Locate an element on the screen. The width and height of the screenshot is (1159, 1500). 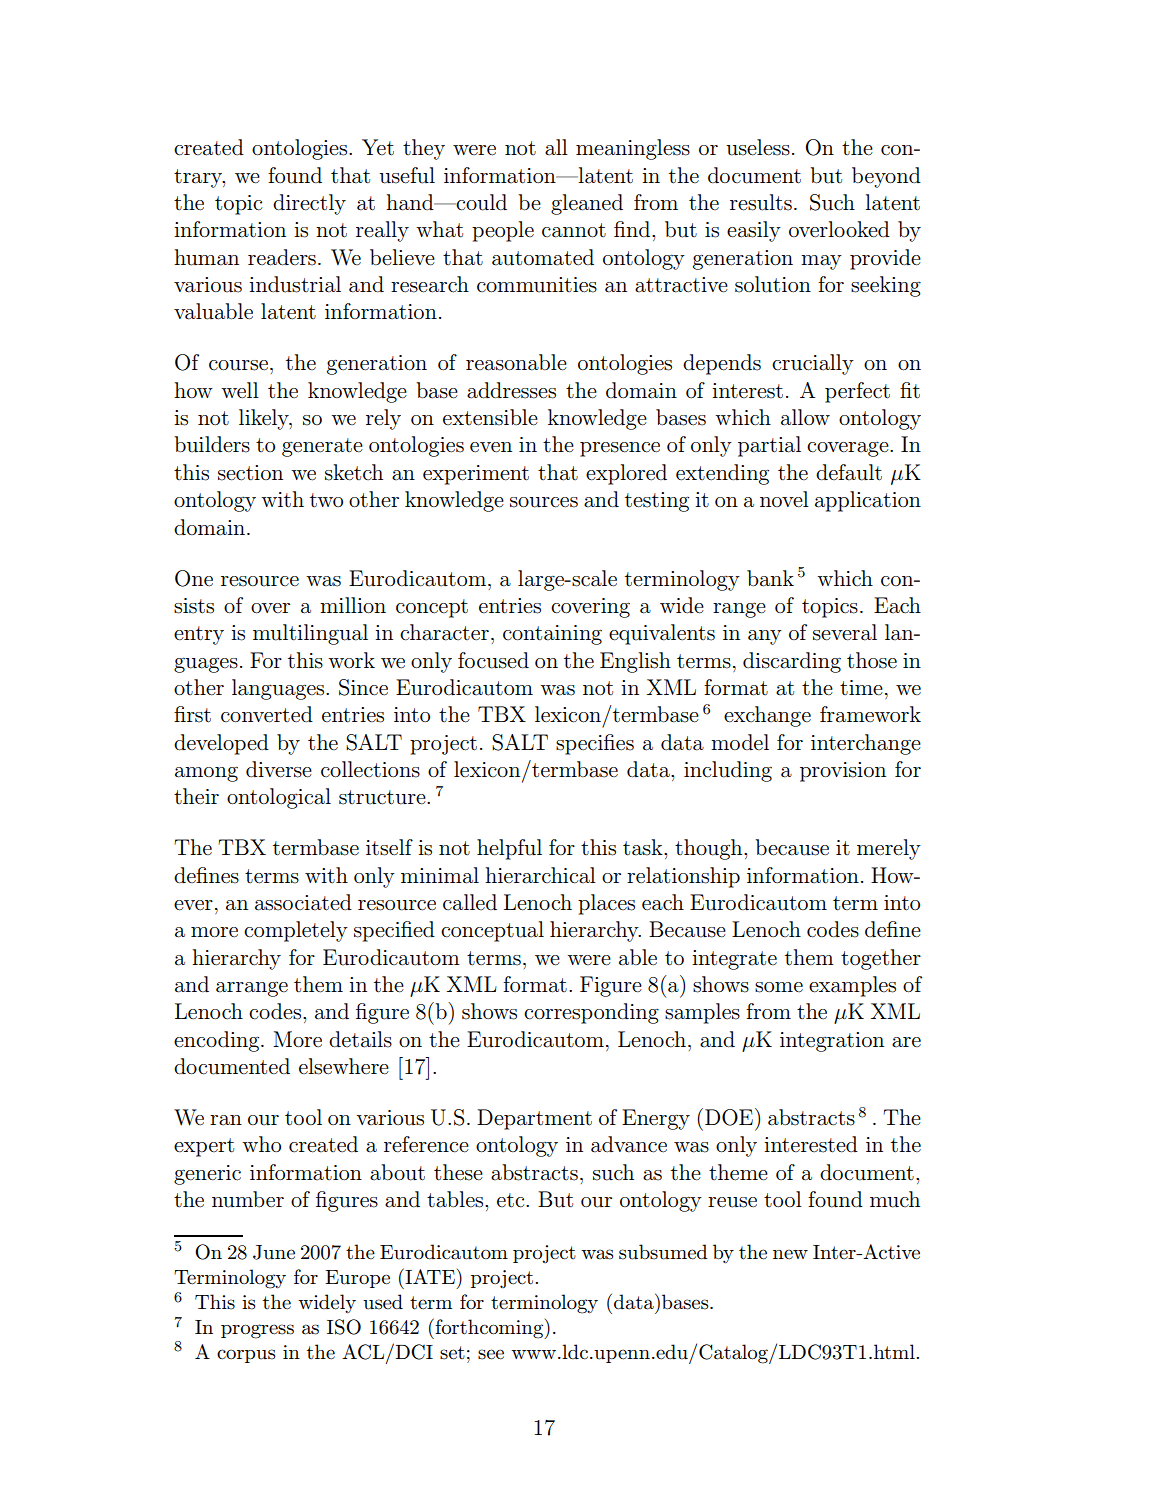
new is located at coordinates (790, 1254).
